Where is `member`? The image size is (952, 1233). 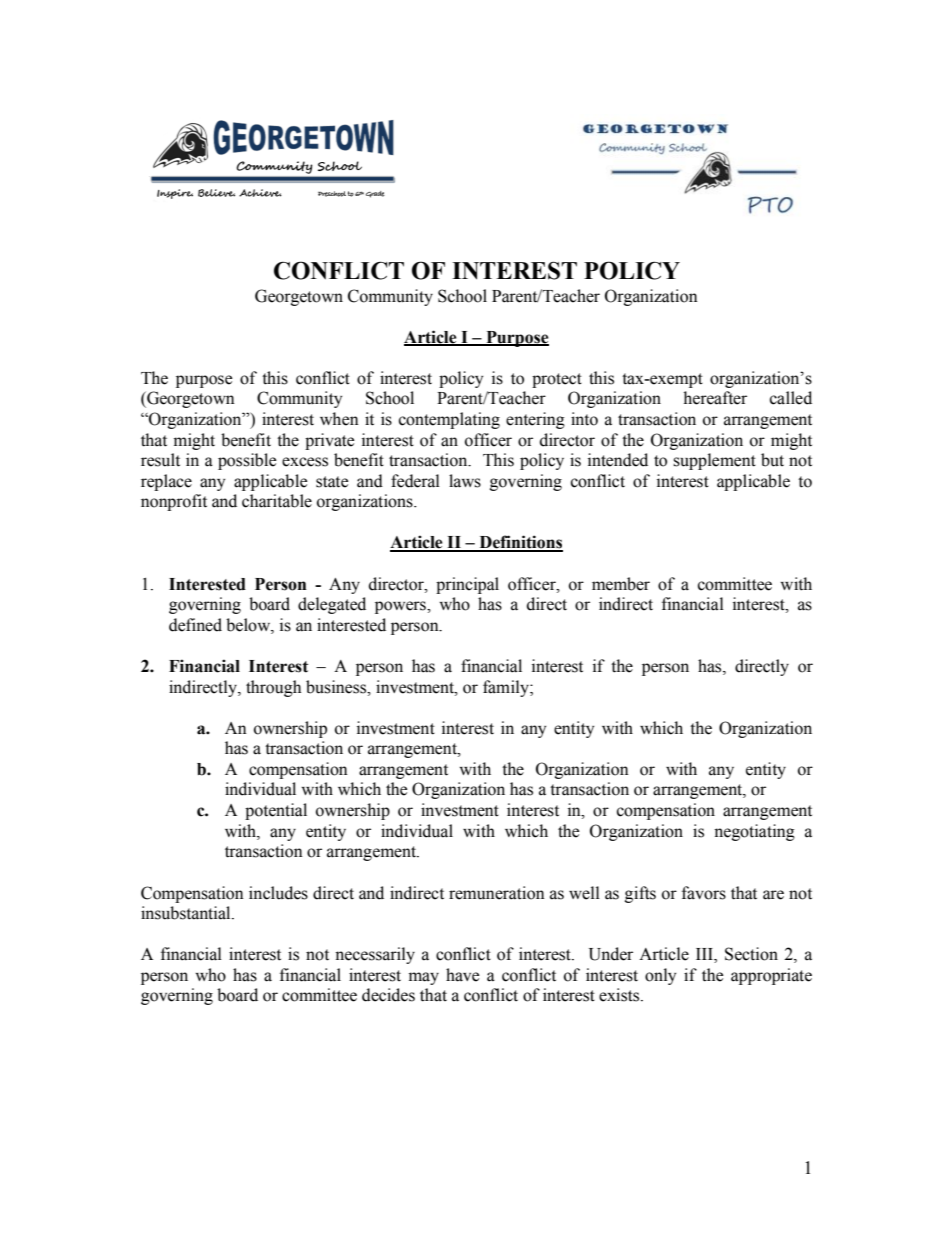 member is located at coordinates (621, 584).
